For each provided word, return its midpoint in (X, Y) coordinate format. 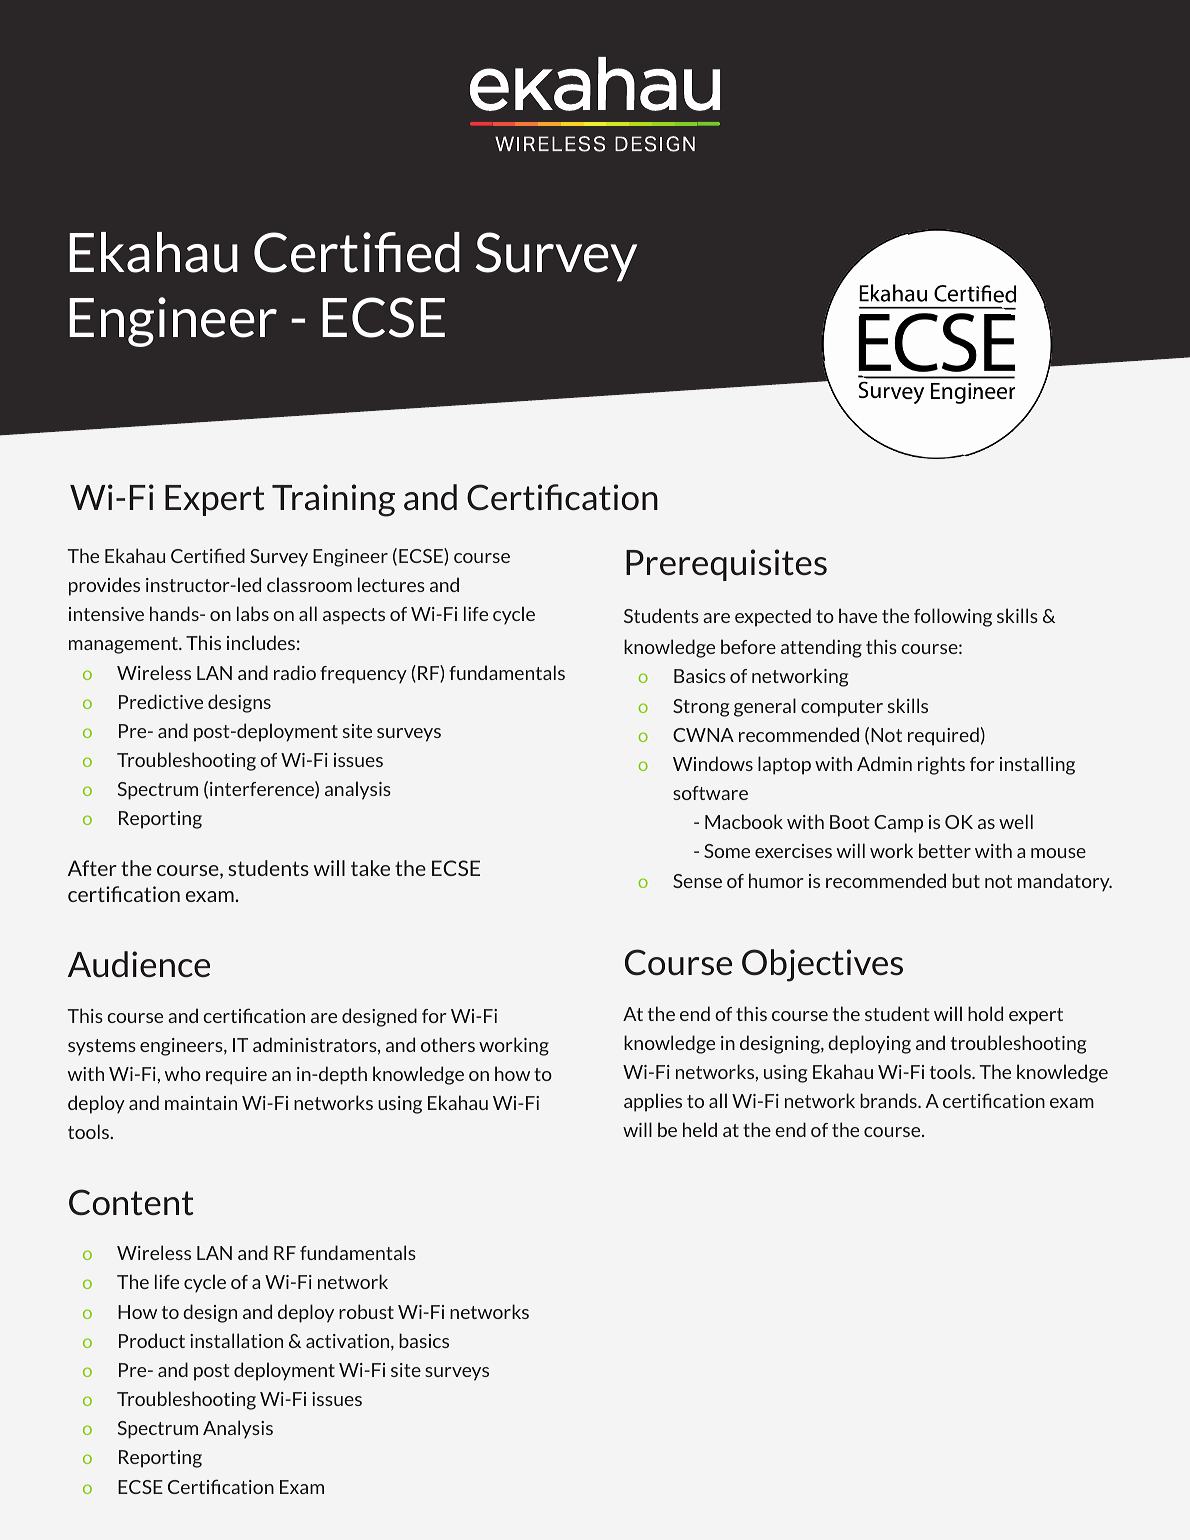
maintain (201, 1103)
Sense (697, 881)
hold (985, 1013)
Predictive (161, 701)
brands (889, 1100)
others (448, 1044)
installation (236, 1340)
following (953, 617)
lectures (391, 584)
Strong (701, 708)
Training (333, 500)
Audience (139, 964)
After (92, 868)
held (700, 1129)
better (945, 850)
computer (842, 708)
